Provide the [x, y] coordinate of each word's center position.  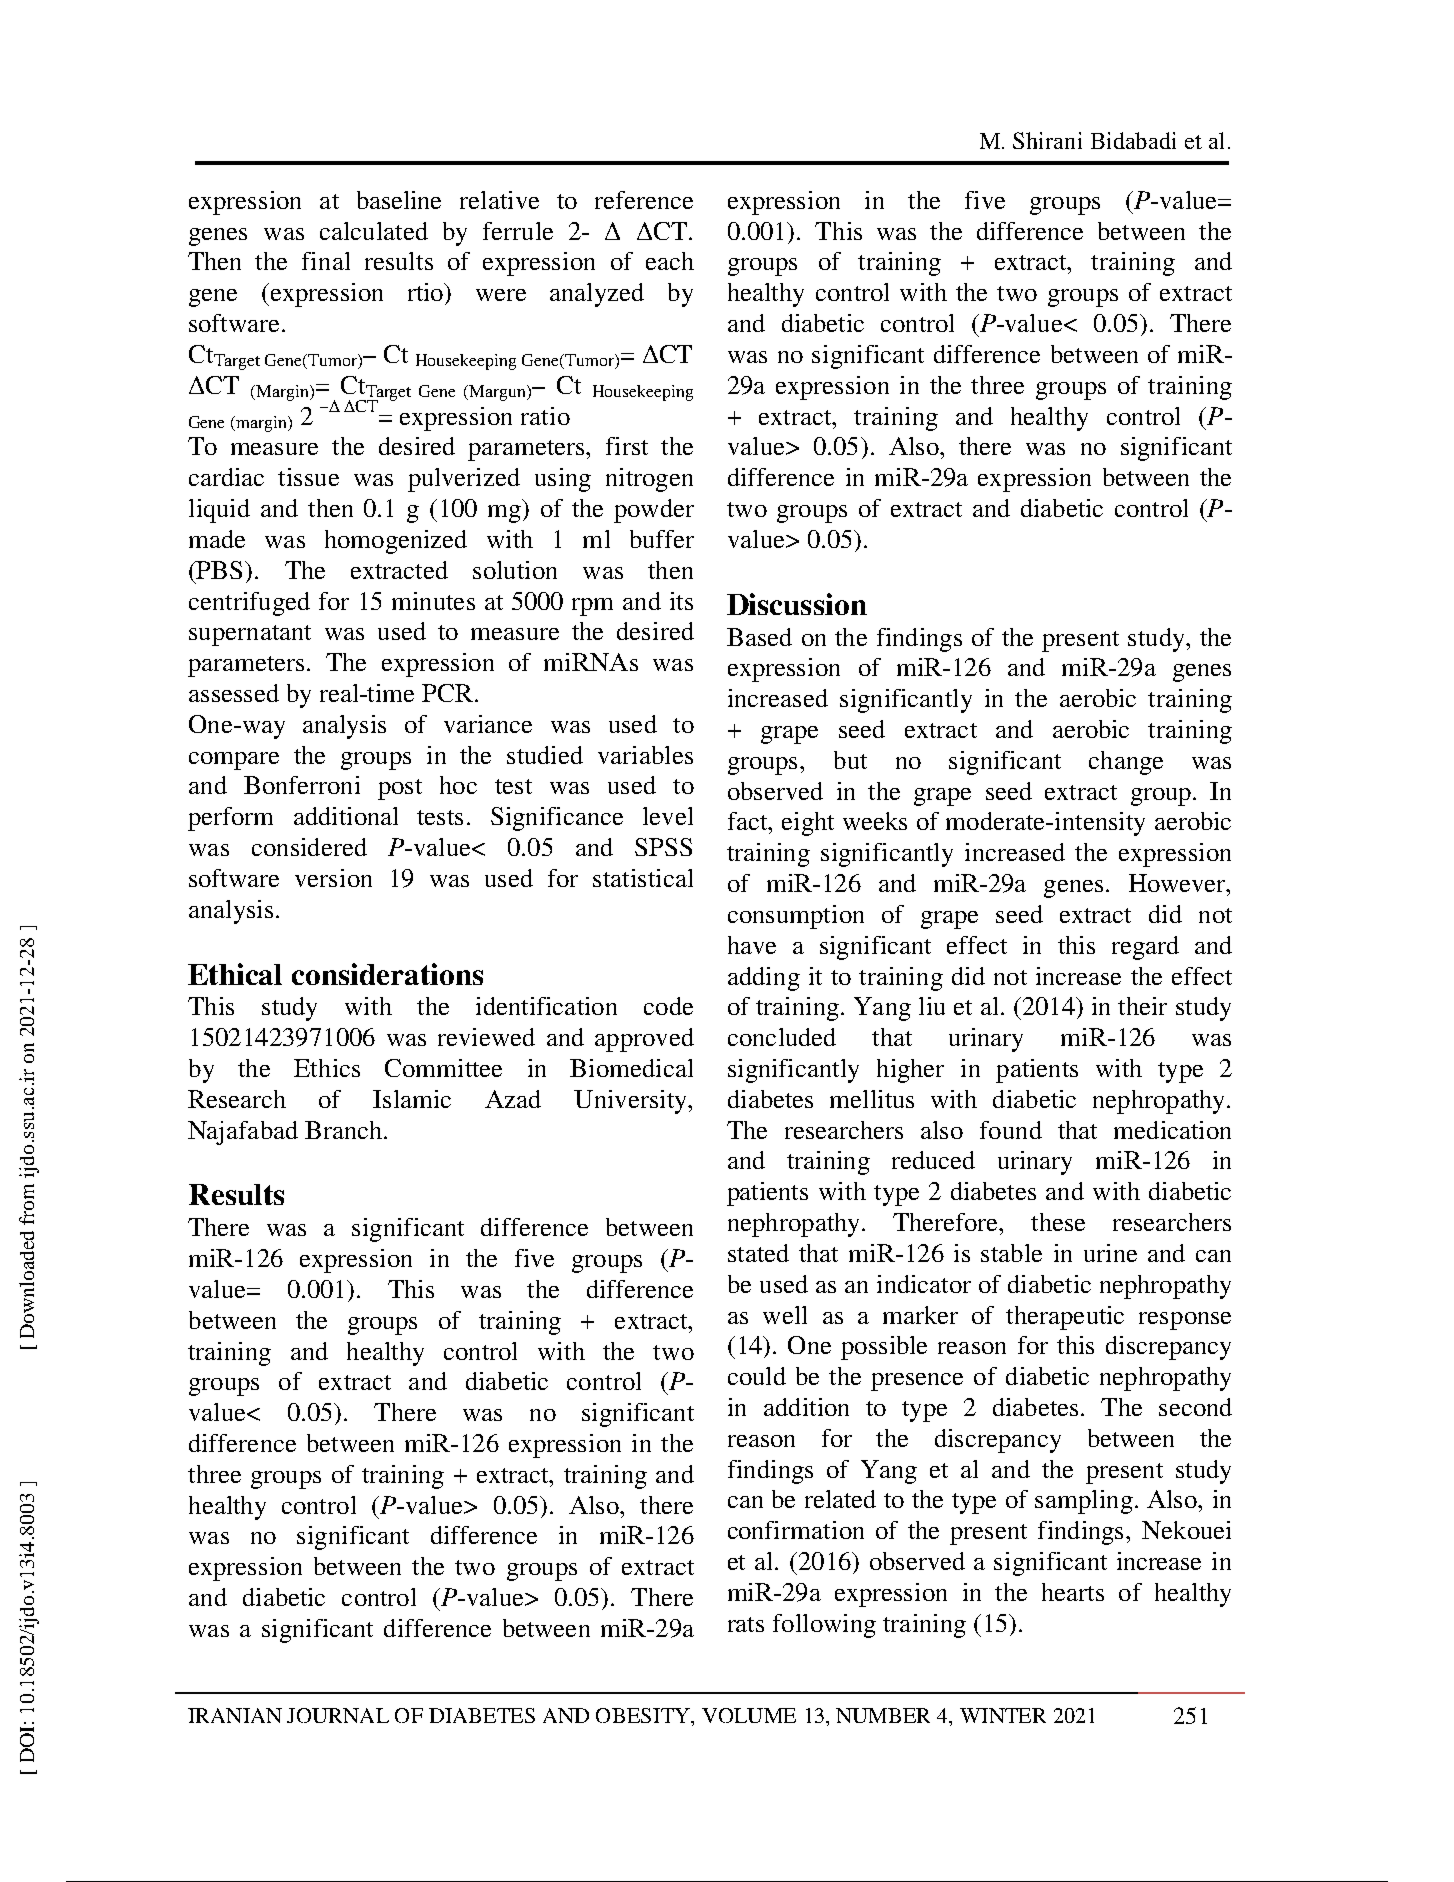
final [326, 261]
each [670, 261]
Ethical [235, 974]
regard [1145, 948]
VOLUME [749, 1715]
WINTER [1003, 1715]
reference [644, 200]
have [752, 945]
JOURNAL [338, 1715]
